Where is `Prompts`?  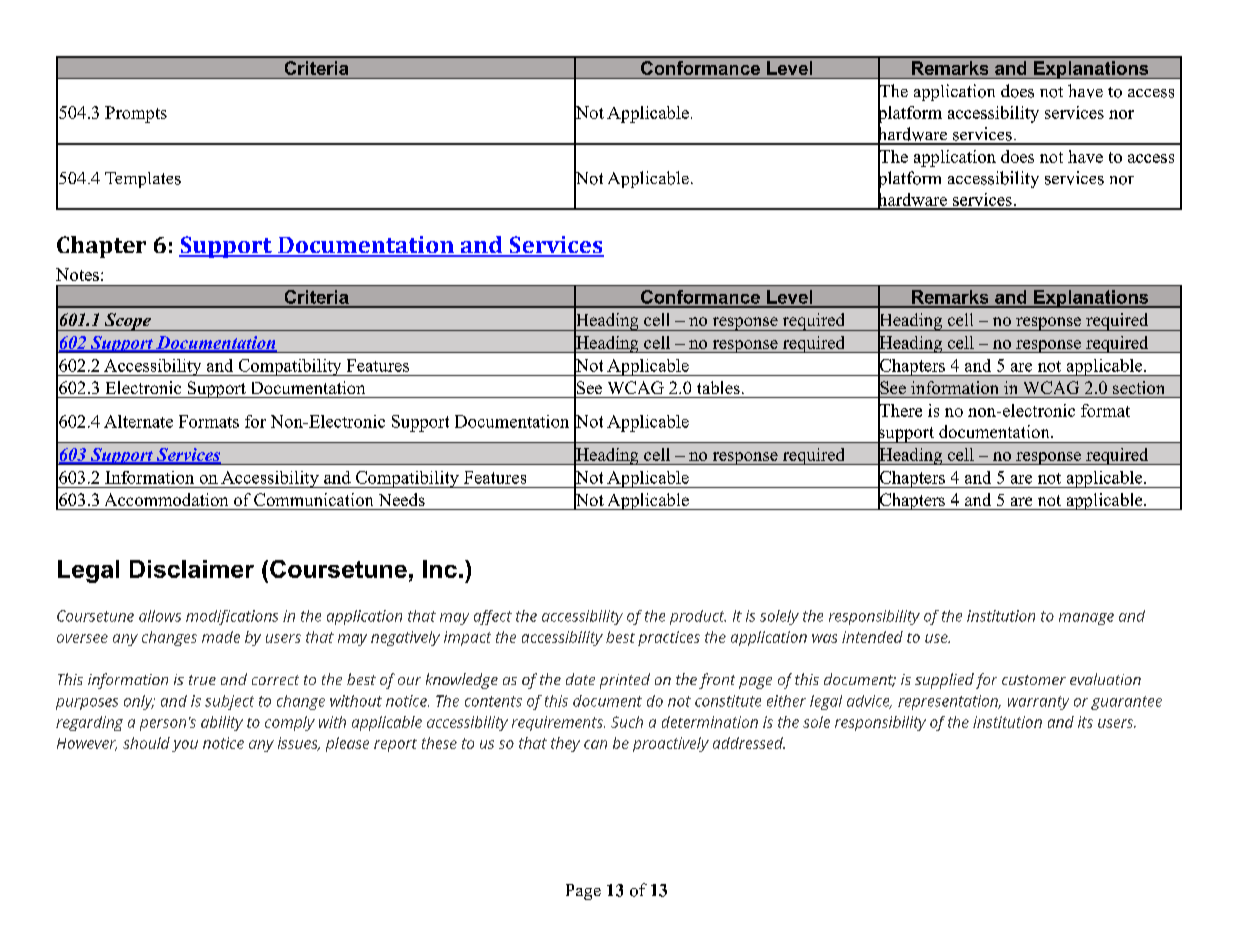
Prompts is located at coordinates (136, 114).
